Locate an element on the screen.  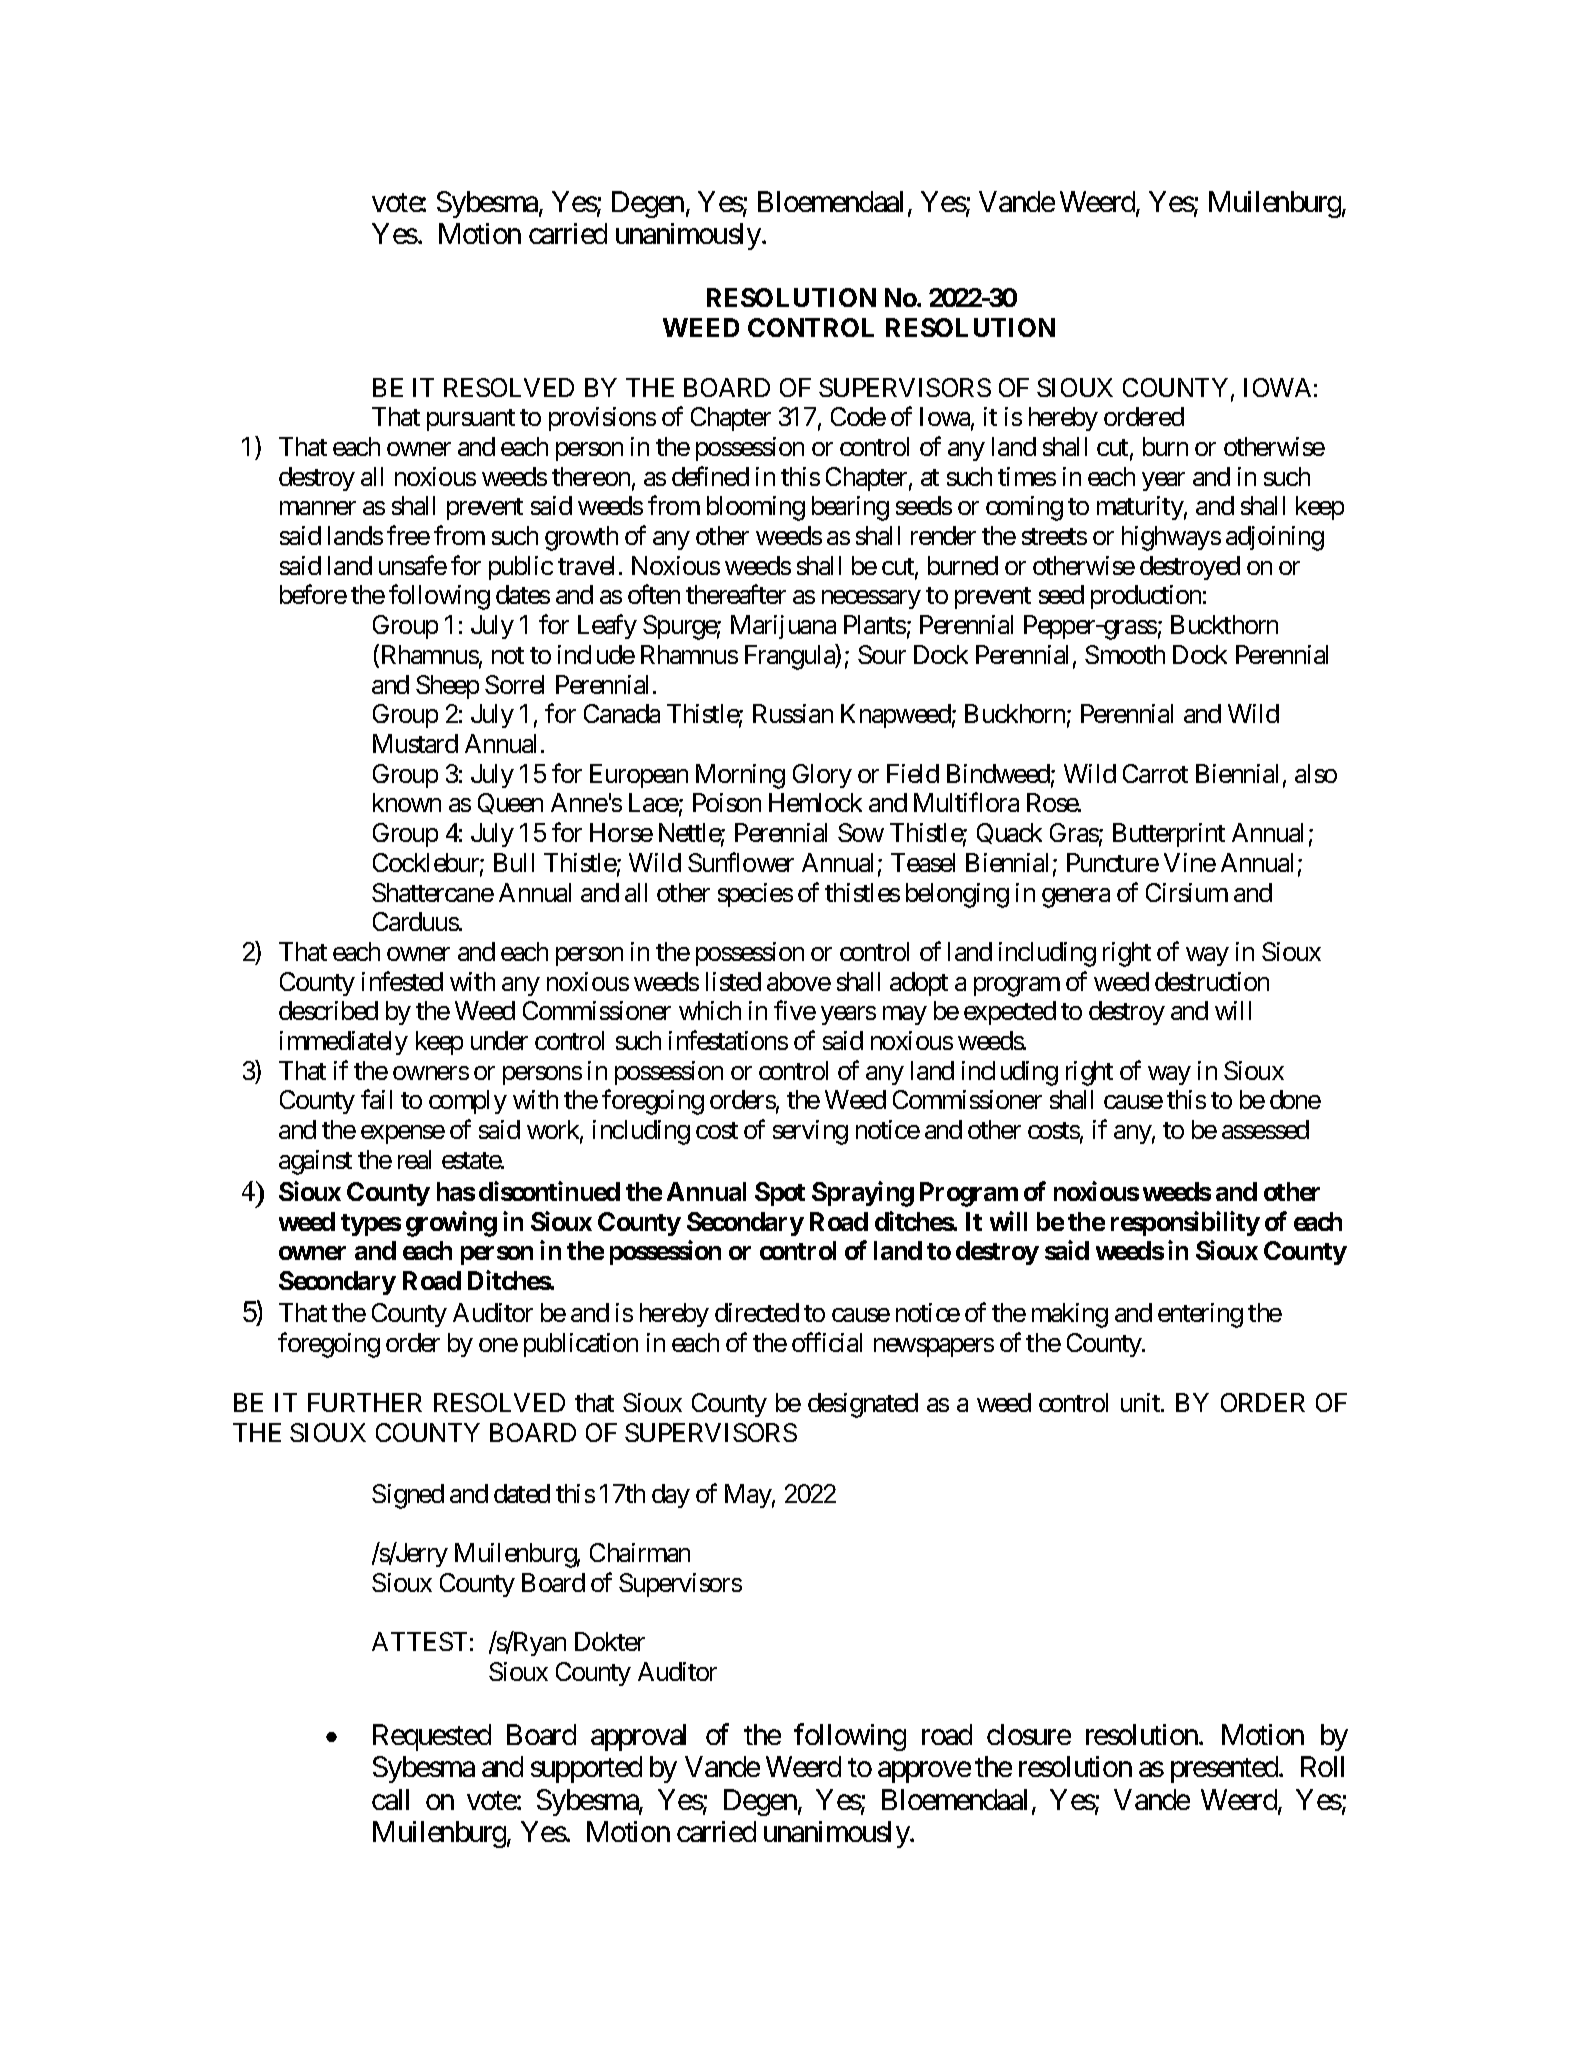
Bull is located at coordinates (514, 862).
